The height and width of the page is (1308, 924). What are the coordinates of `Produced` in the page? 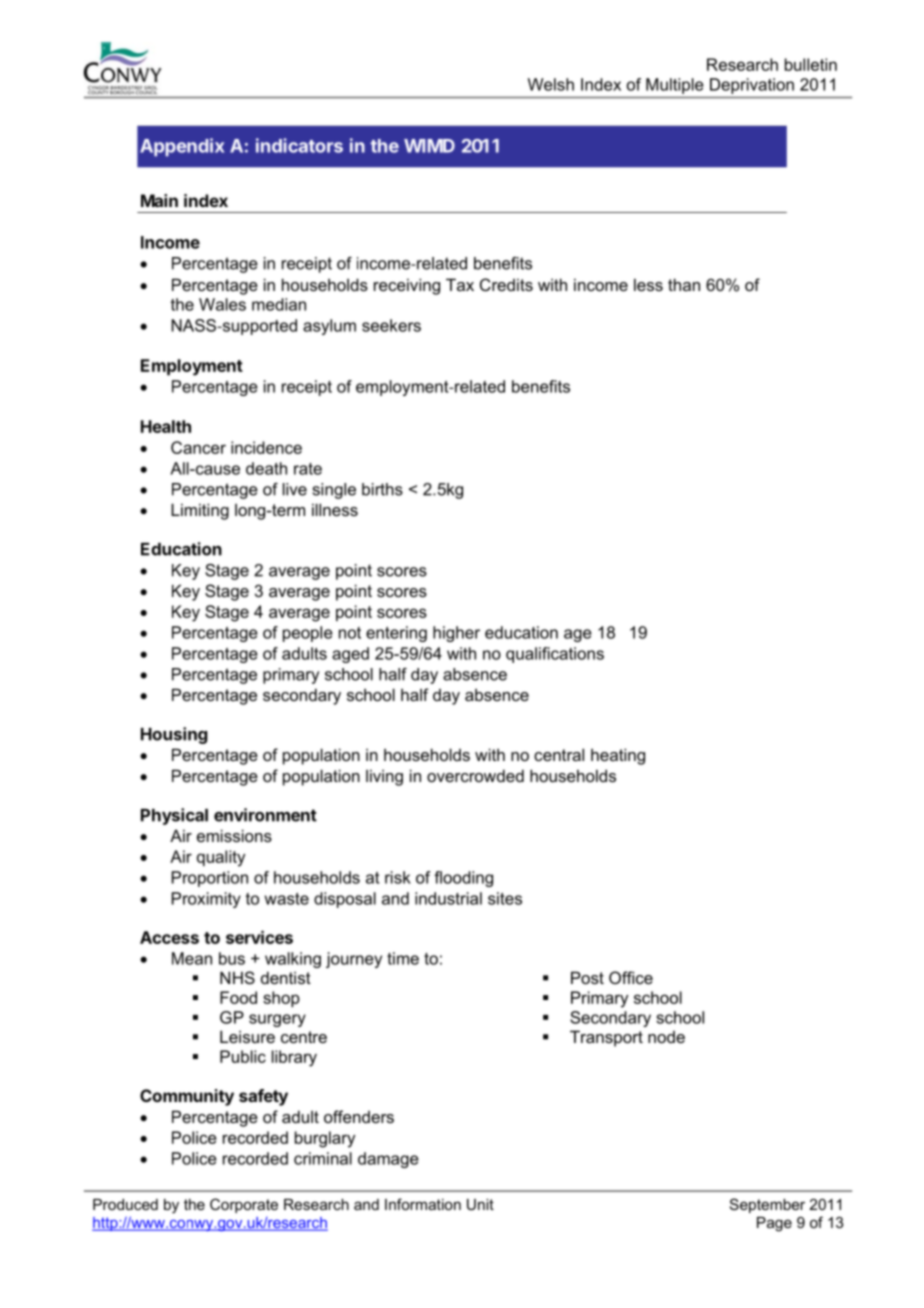 It's located at (125, 1204).
